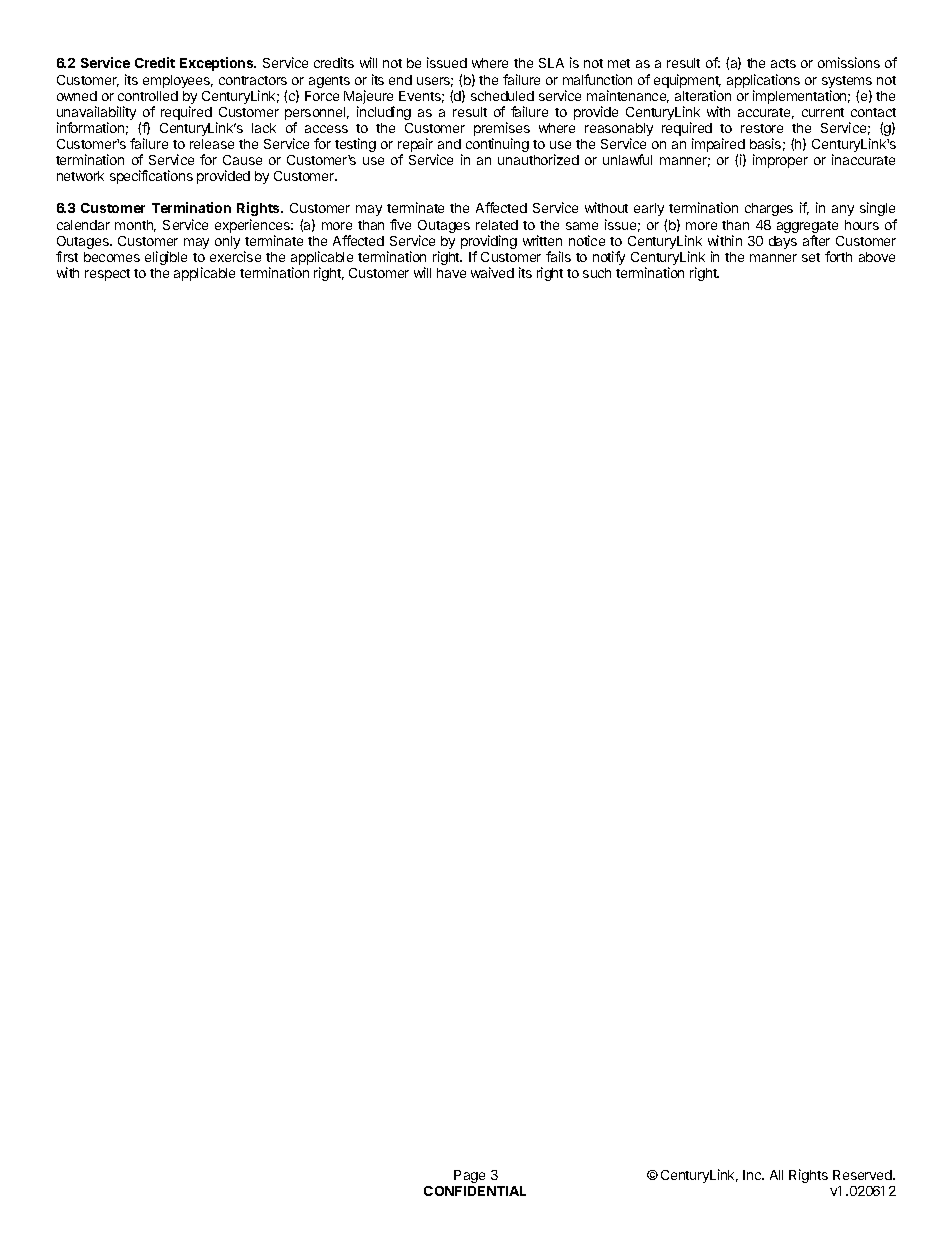 The height and width of the screenshot is (1233, 952). Describe the element at coordinates (863, 1175) in the screenshot. I see `Reserved` at that location.
